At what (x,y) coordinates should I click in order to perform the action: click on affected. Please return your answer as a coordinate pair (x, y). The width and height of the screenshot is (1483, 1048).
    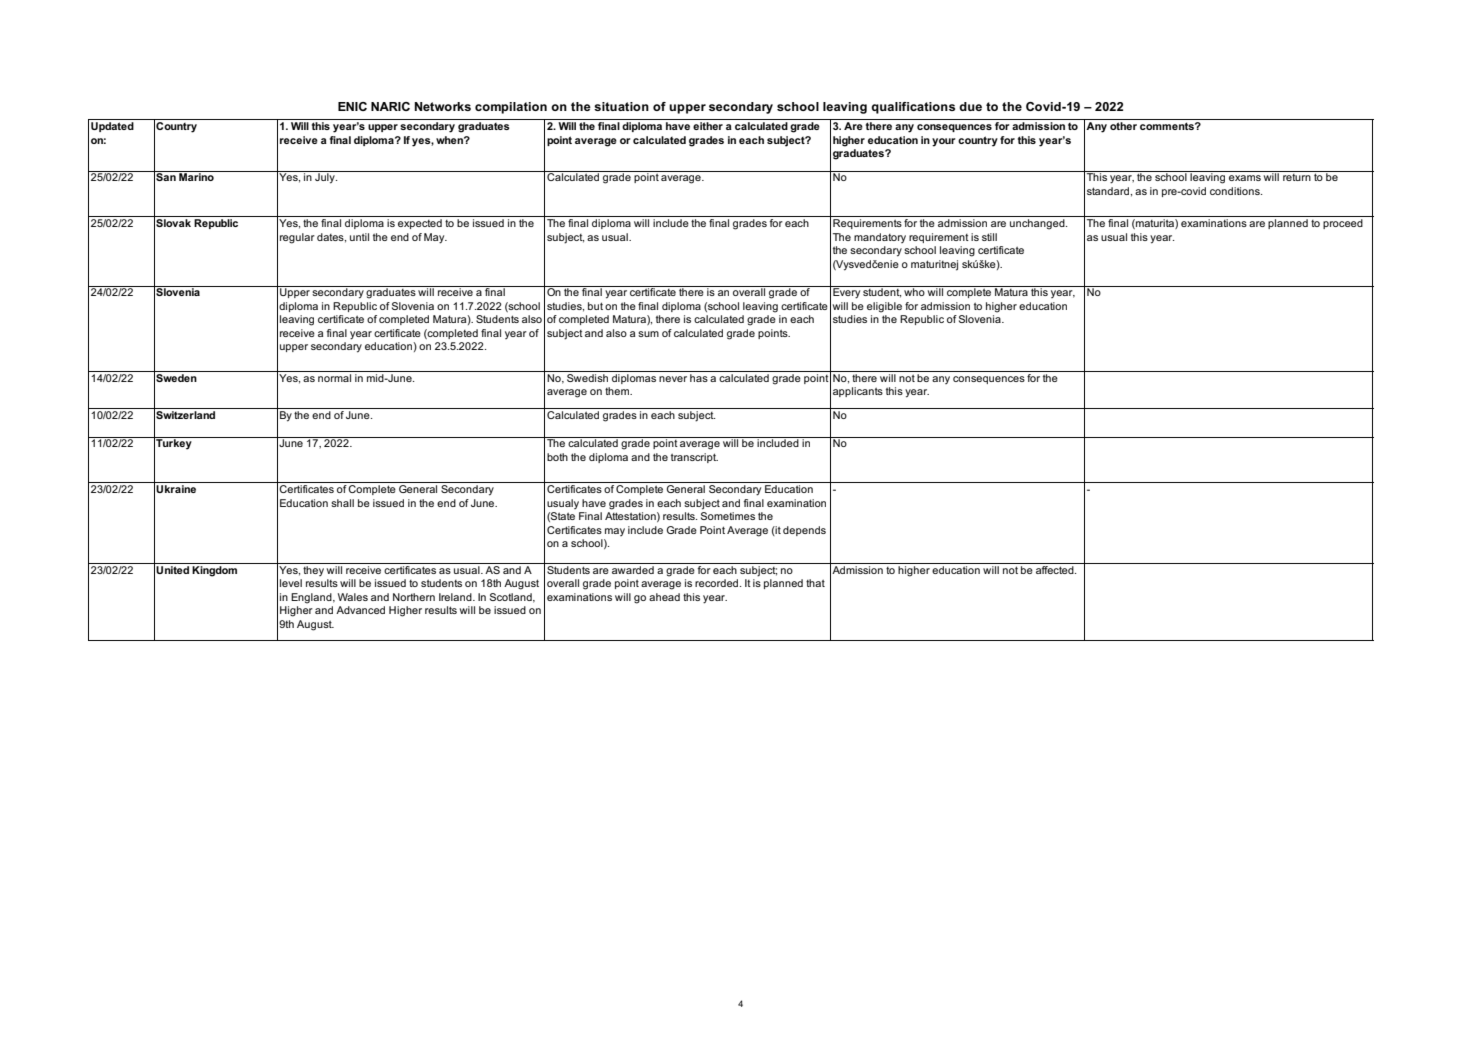
    Looking at the image, I should click on (1056, 570).
